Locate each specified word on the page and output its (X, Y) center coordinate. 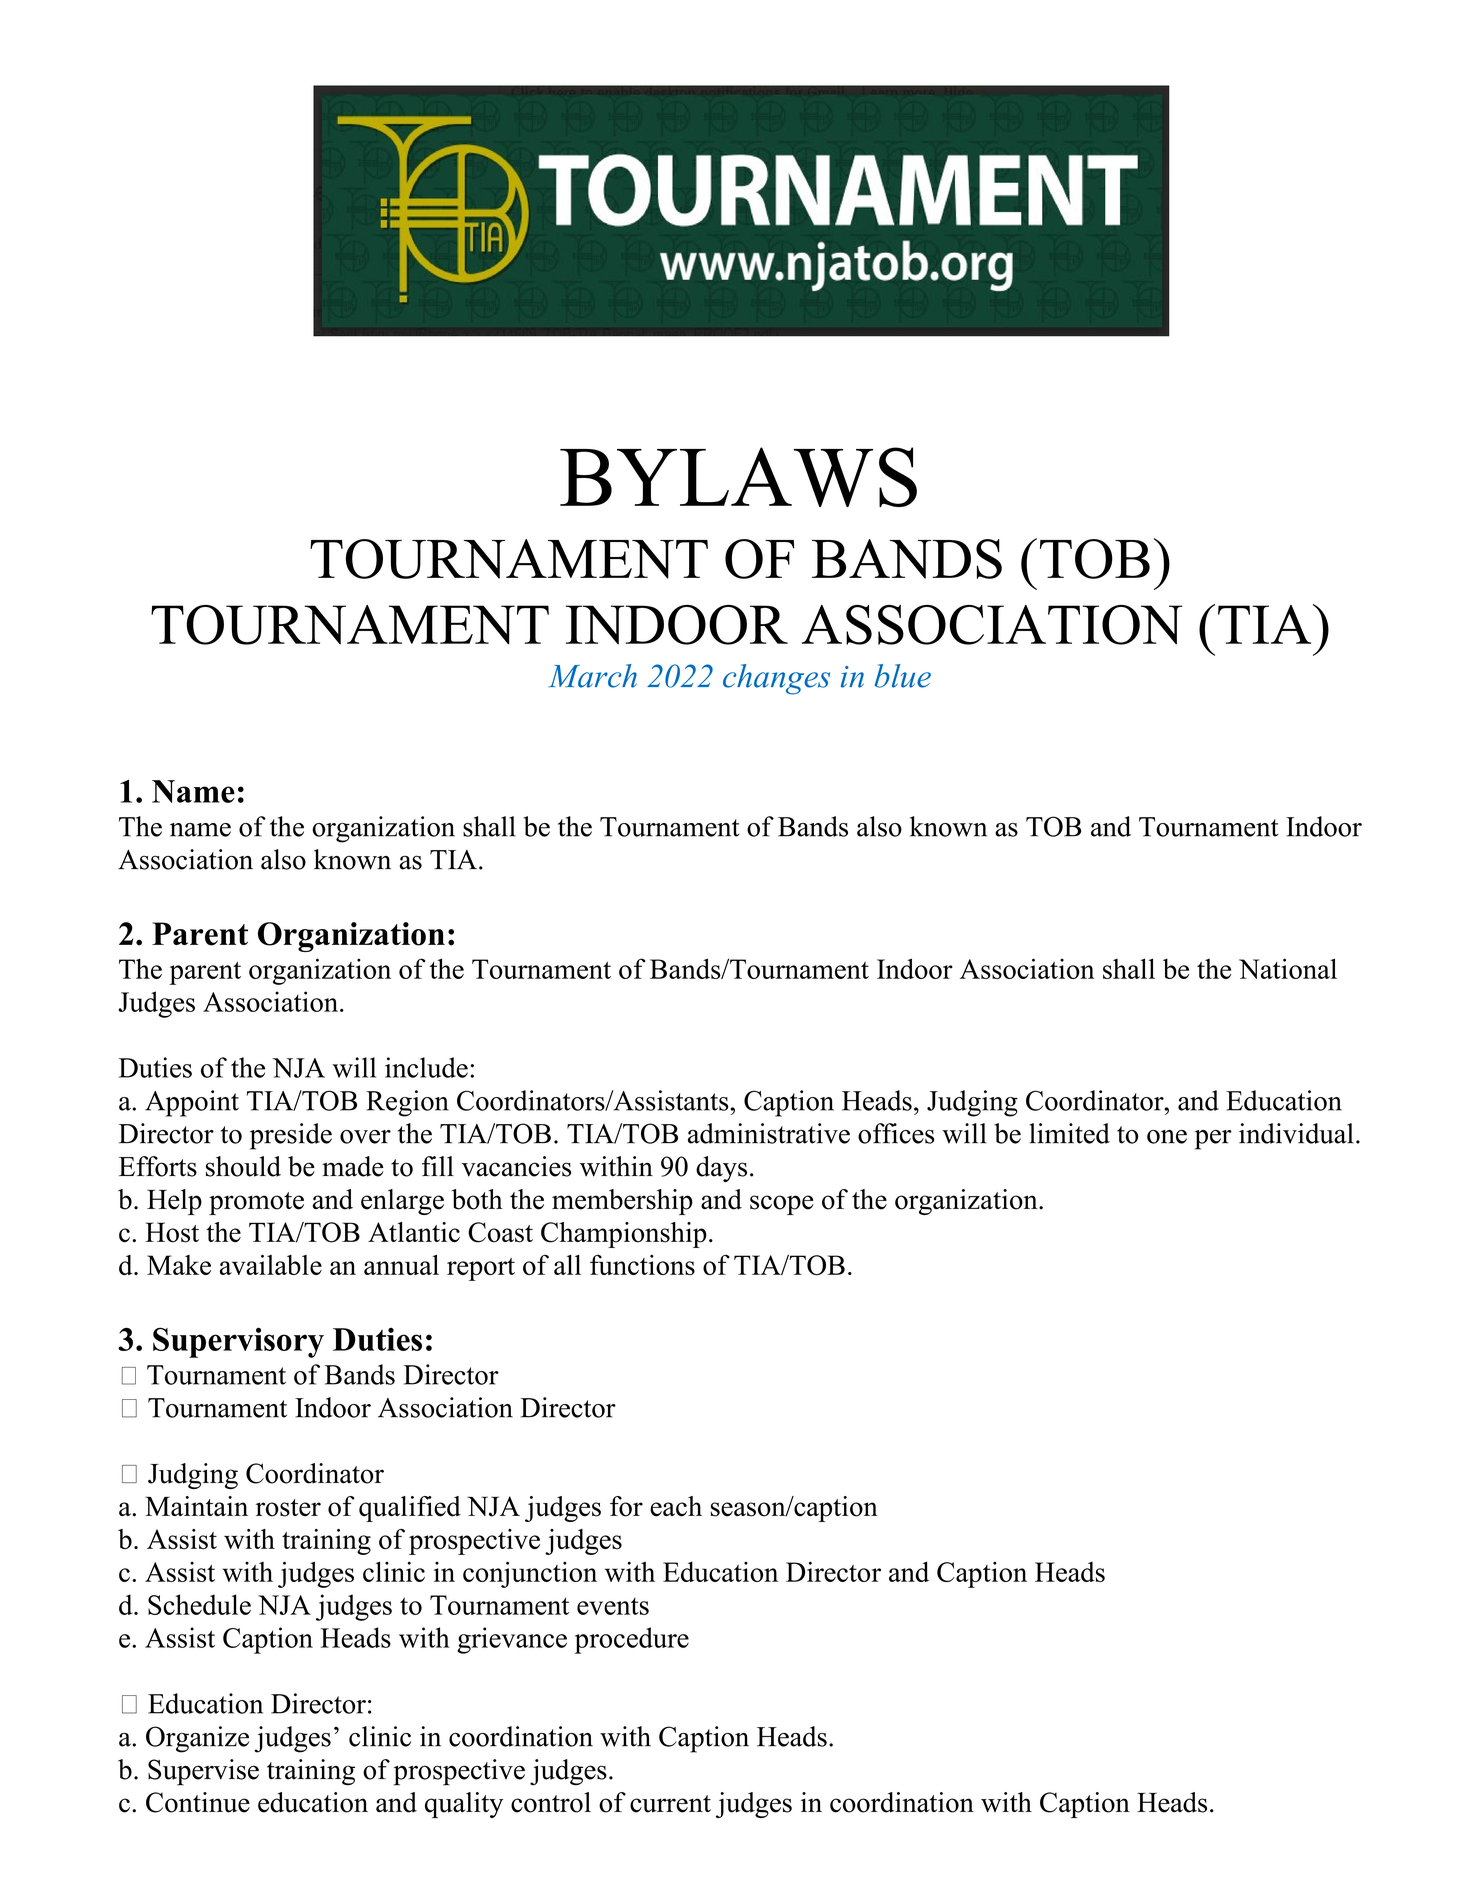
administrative (769, 1133)
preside (291, 1136)
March (592, 676)
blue (902, 676)
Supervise (203, 1772)
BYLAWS (738, 477)
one (1167, 1137)
